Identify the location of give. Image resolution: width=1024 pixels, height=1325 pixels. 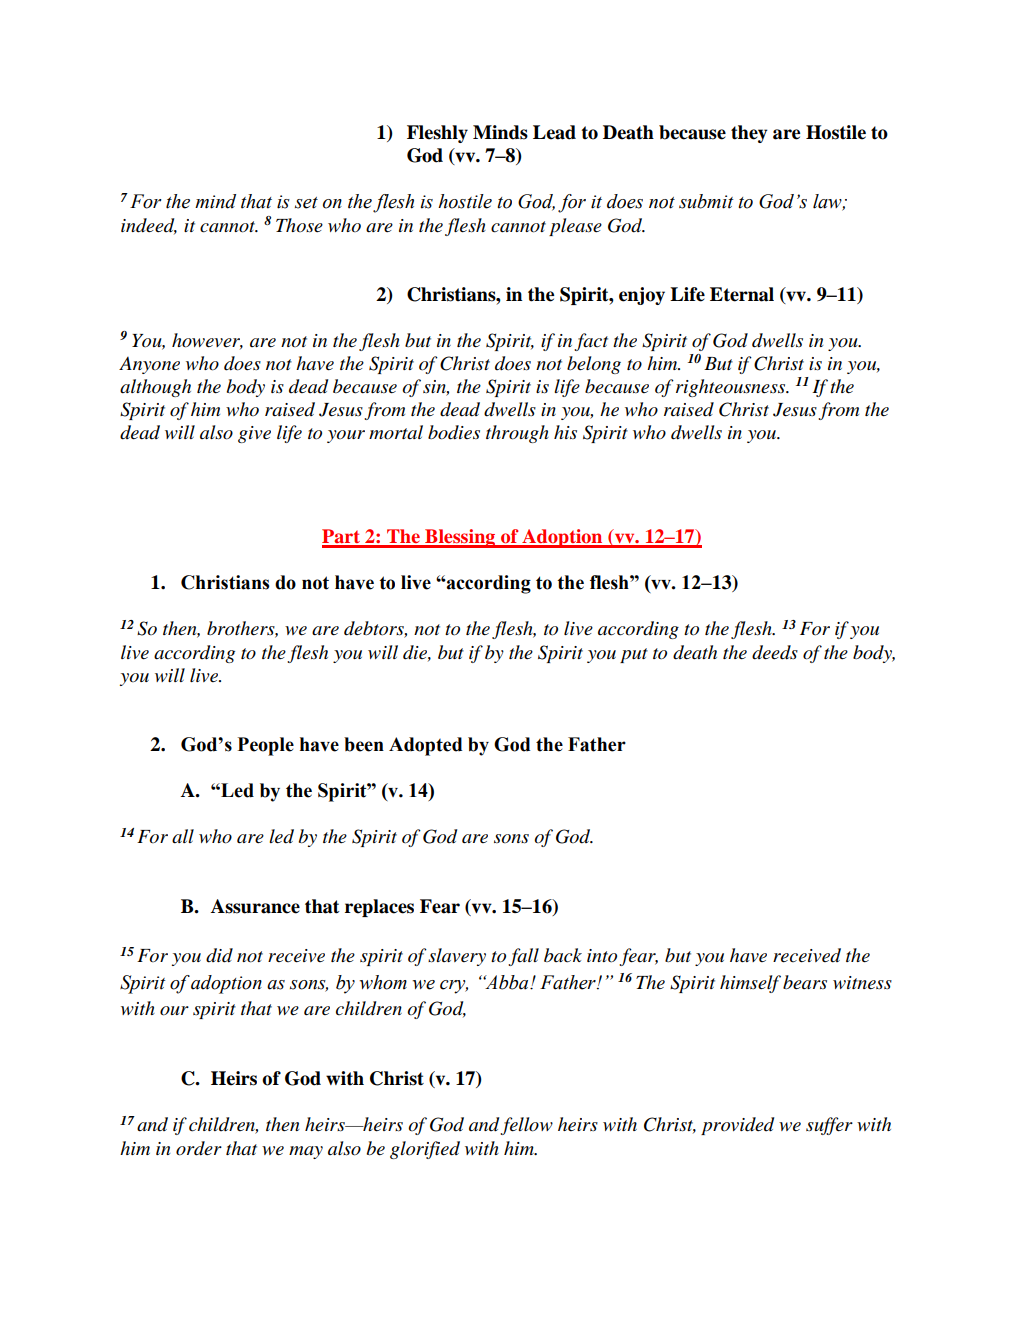
(254, 434).
